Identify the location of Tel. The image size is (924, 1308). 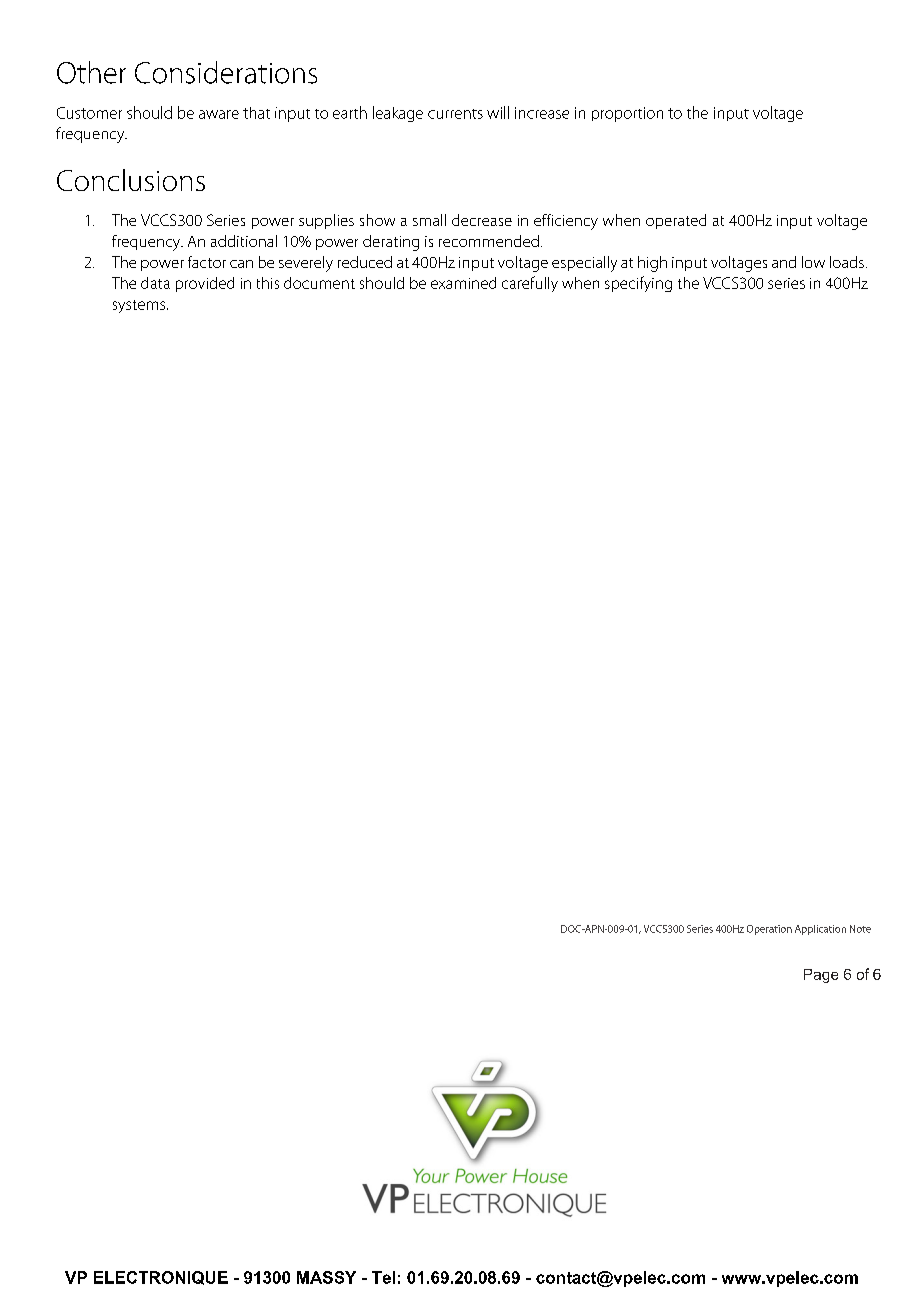
(383, 1277).
